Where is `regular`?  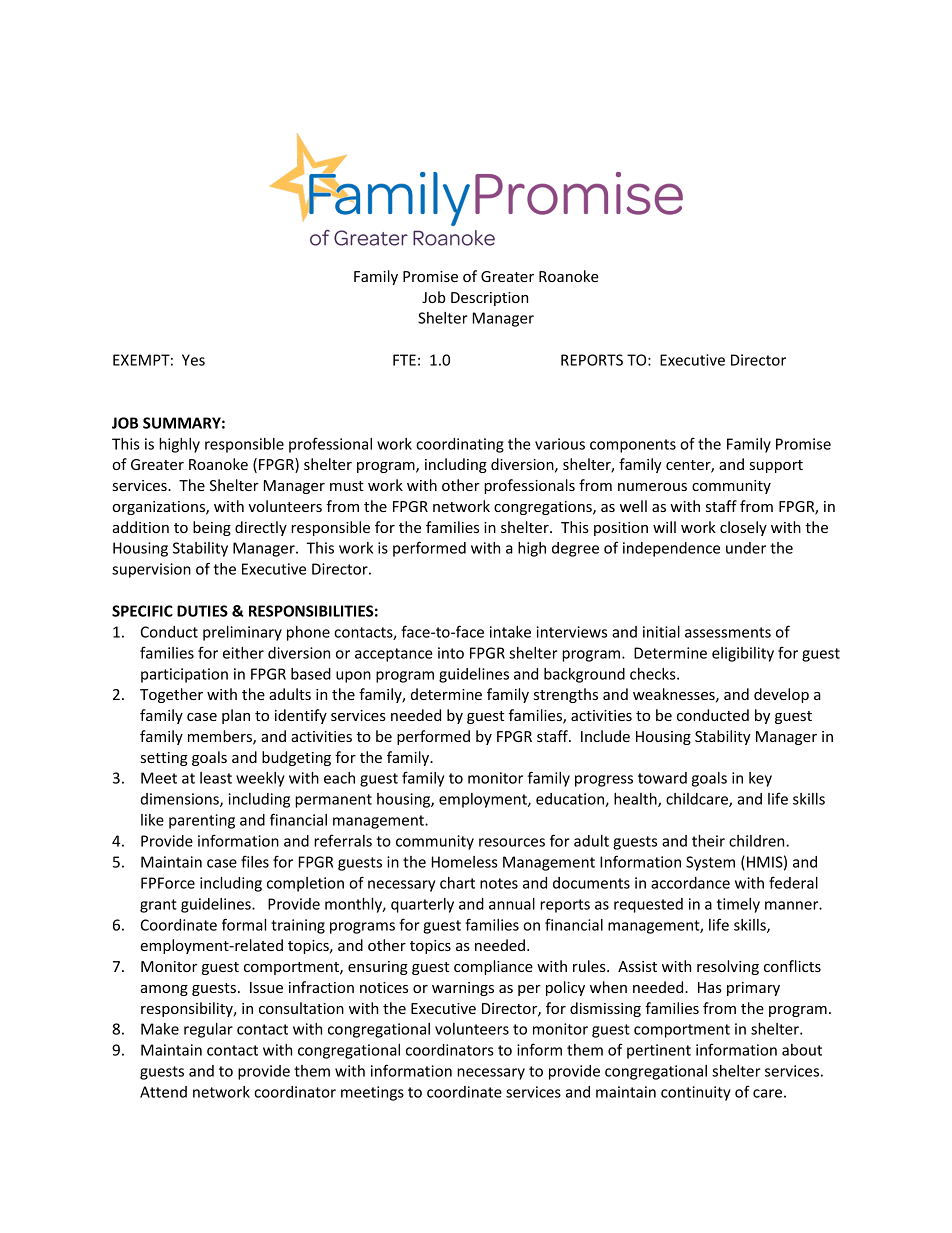
regular is located at coordinates (208, 1030).
